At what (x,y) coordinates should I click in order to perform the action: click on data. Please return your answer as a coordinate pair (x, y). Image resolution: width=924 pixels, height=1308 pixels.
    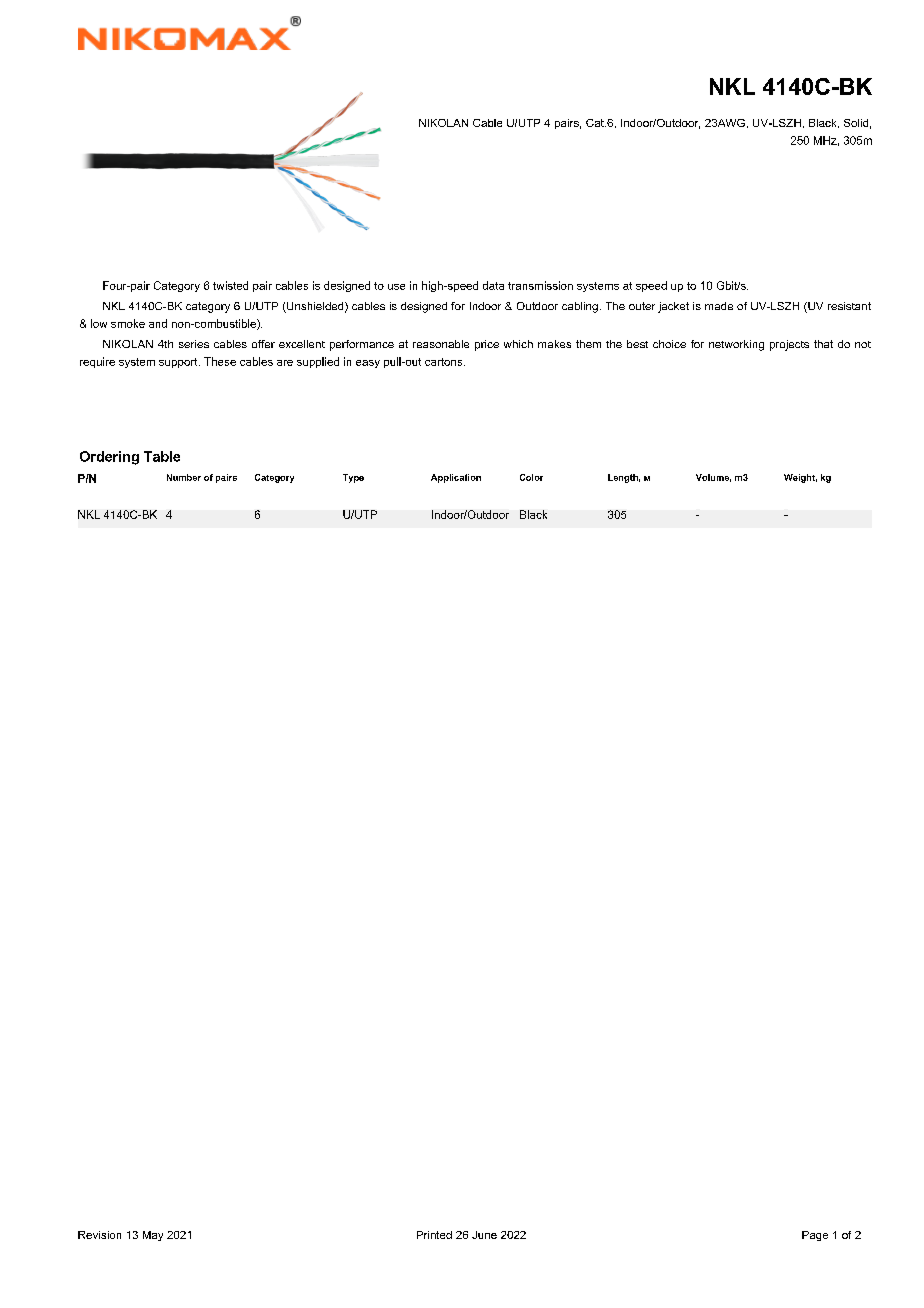
    Looking at the image, I should click on (493, 285).
